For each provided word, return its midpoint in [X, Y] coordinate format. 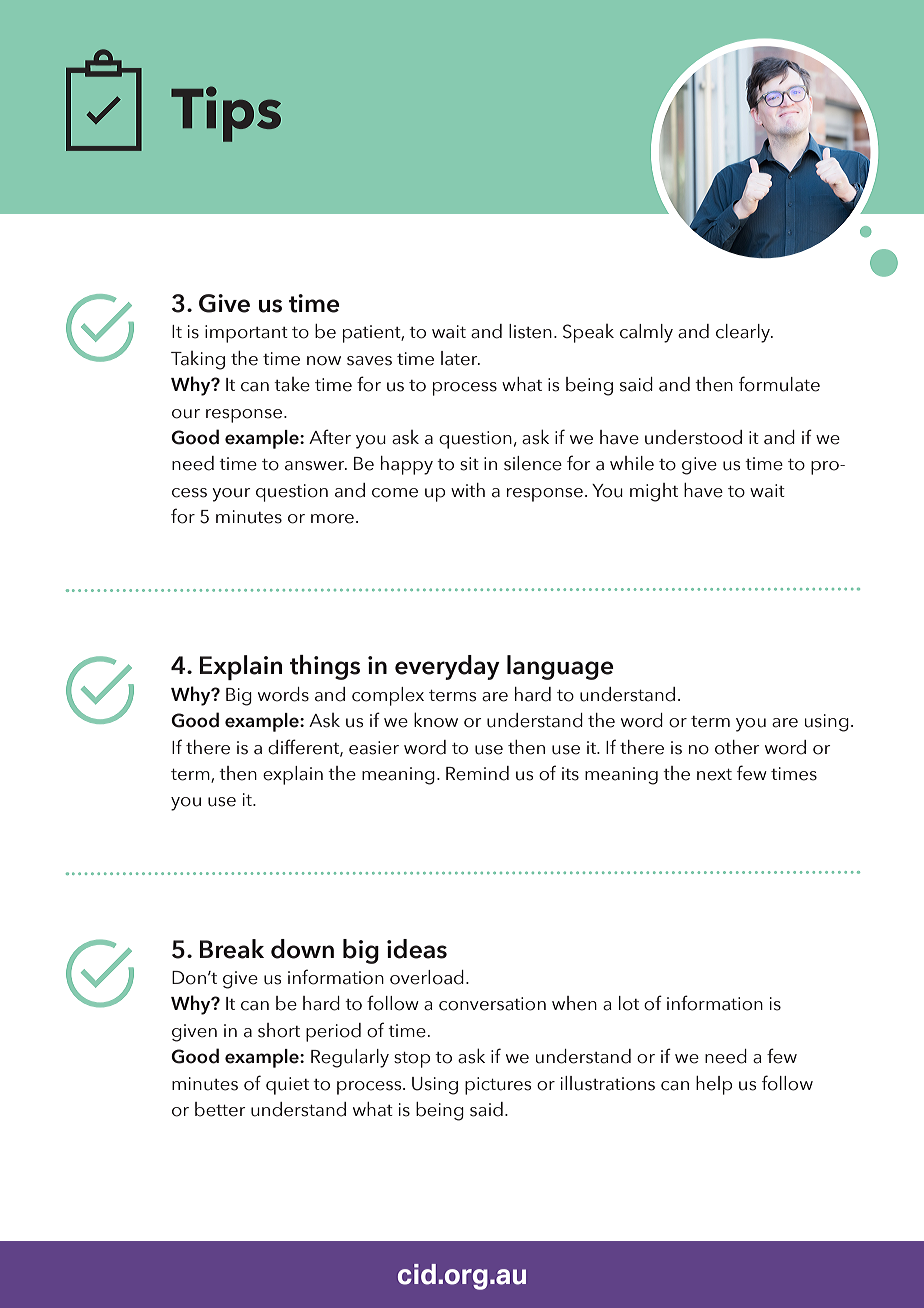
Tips [226, 114]
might [654, 492]
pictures [498, 1086]
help [714, 1085]
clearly [744, 333]
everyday [447, 667]
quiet [287, 1086]
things [325, 667]
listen [530, 331]
